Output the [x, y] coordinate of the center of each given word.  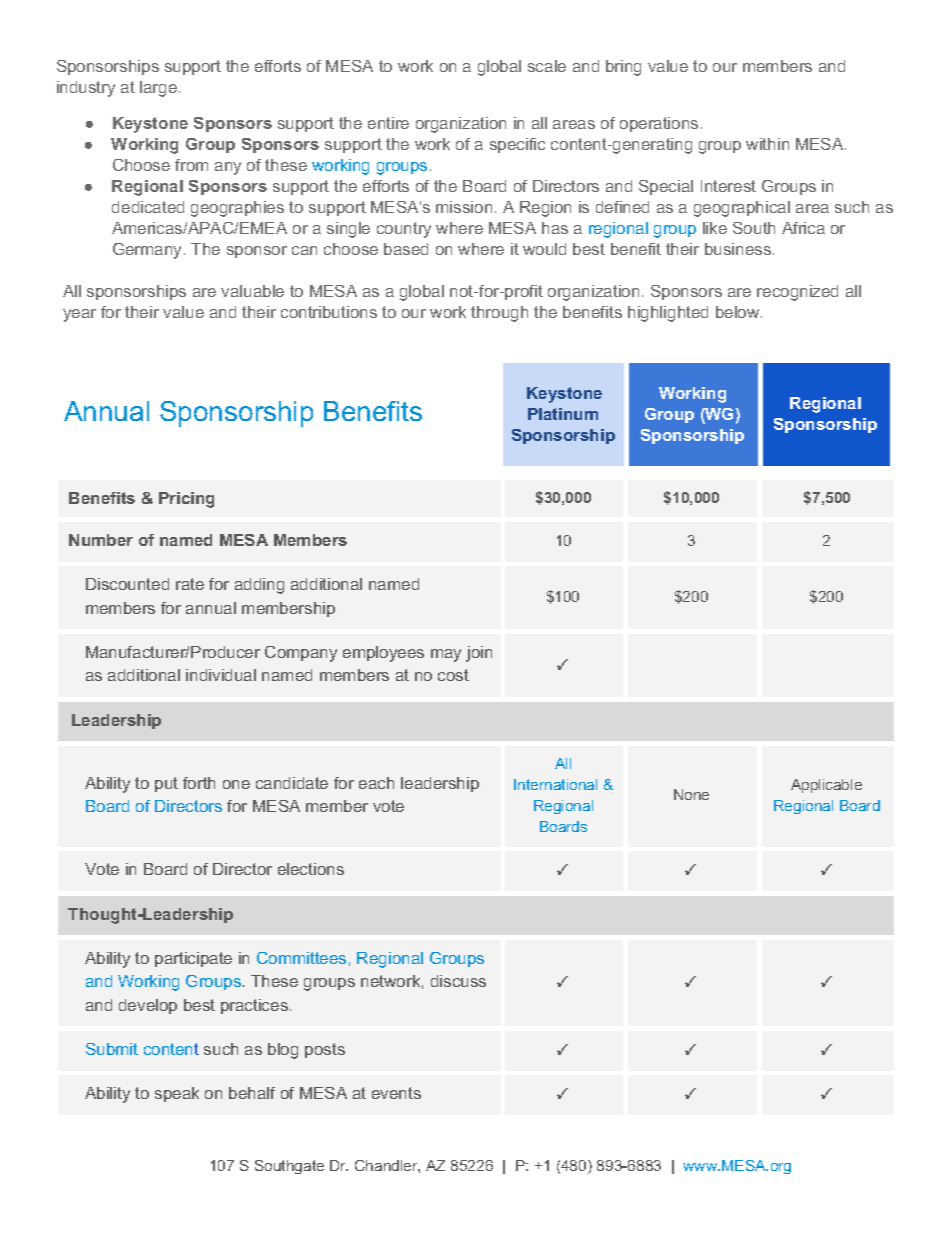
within [767, 144]
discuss [458, 981]
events [396, 1093]
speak [177, 1094]
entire [388, 123]
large [158, 89]
